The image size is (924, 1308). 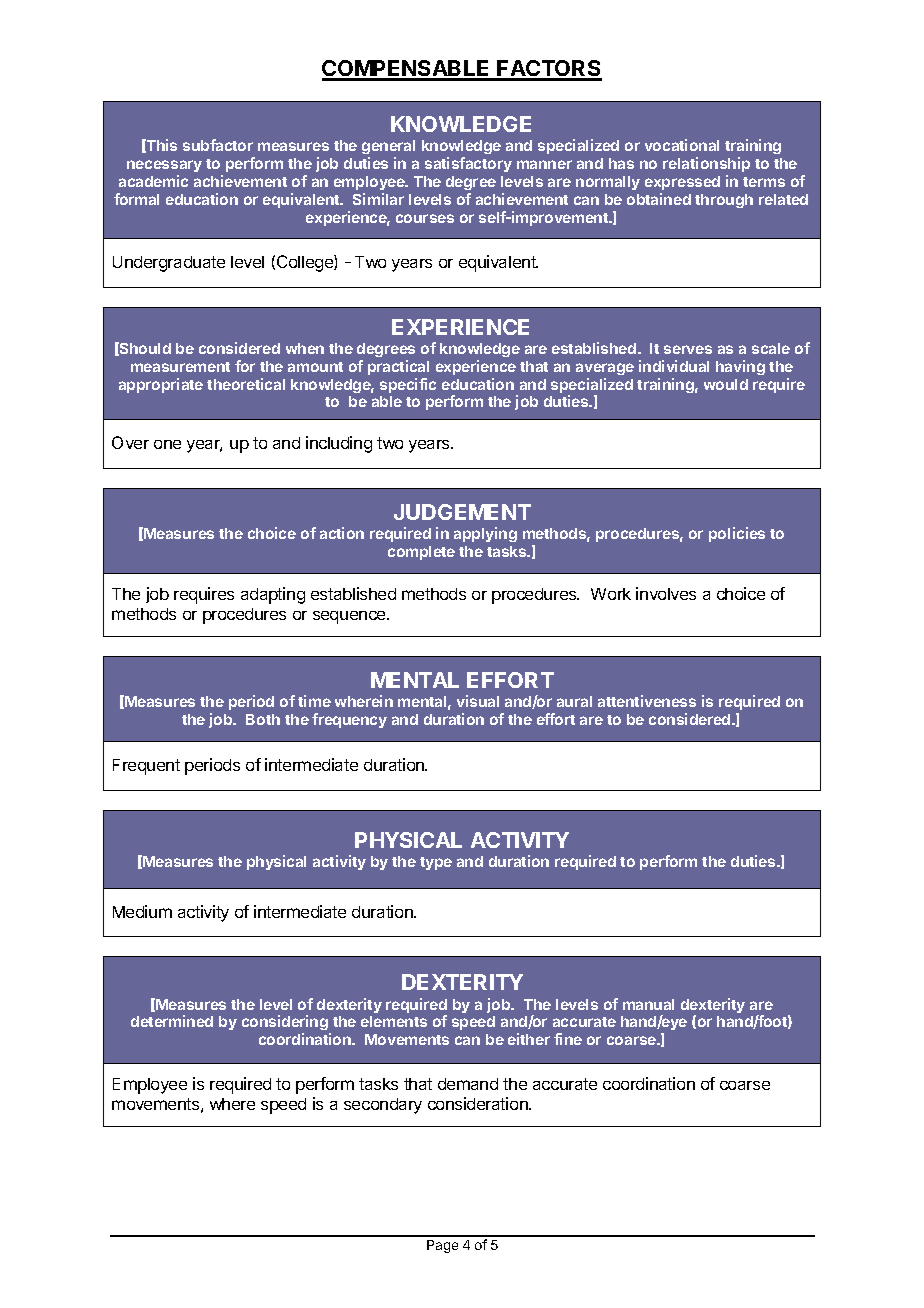 What do you see at coordinates (648, 1004) in the screenshot?
I see `manual` at bounding box center [648, 1004].
